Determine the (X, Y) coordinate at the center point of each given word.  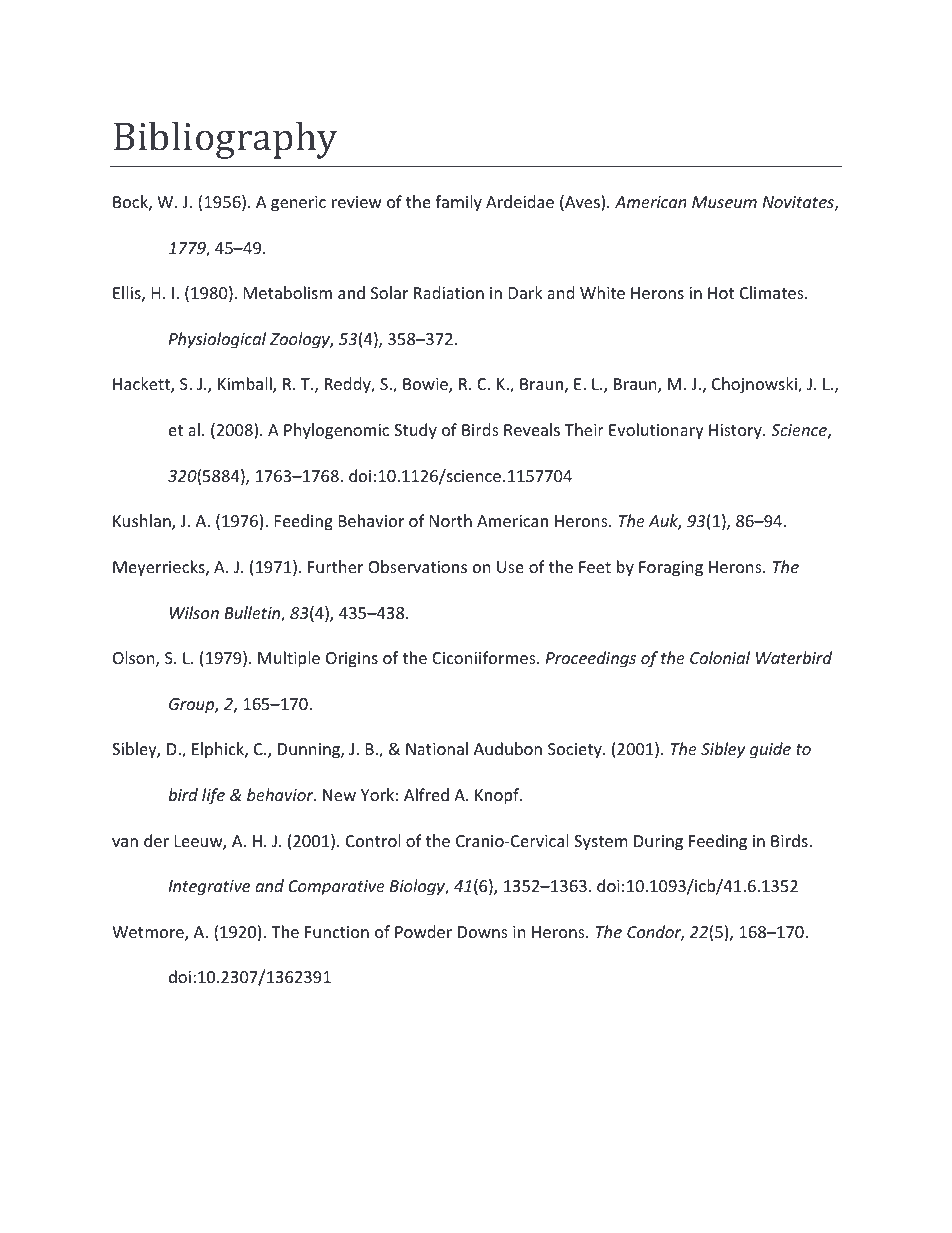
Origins (352, 660)
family (458, 203)
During (658, 843)
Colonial (720, 657)
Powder (423, 931)
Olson (135, 659)
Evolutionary (656, 431)
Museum (724, 202)
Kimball (246, 385)
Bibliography (226, 140)
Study (415, 431)
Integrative (209, 888)
